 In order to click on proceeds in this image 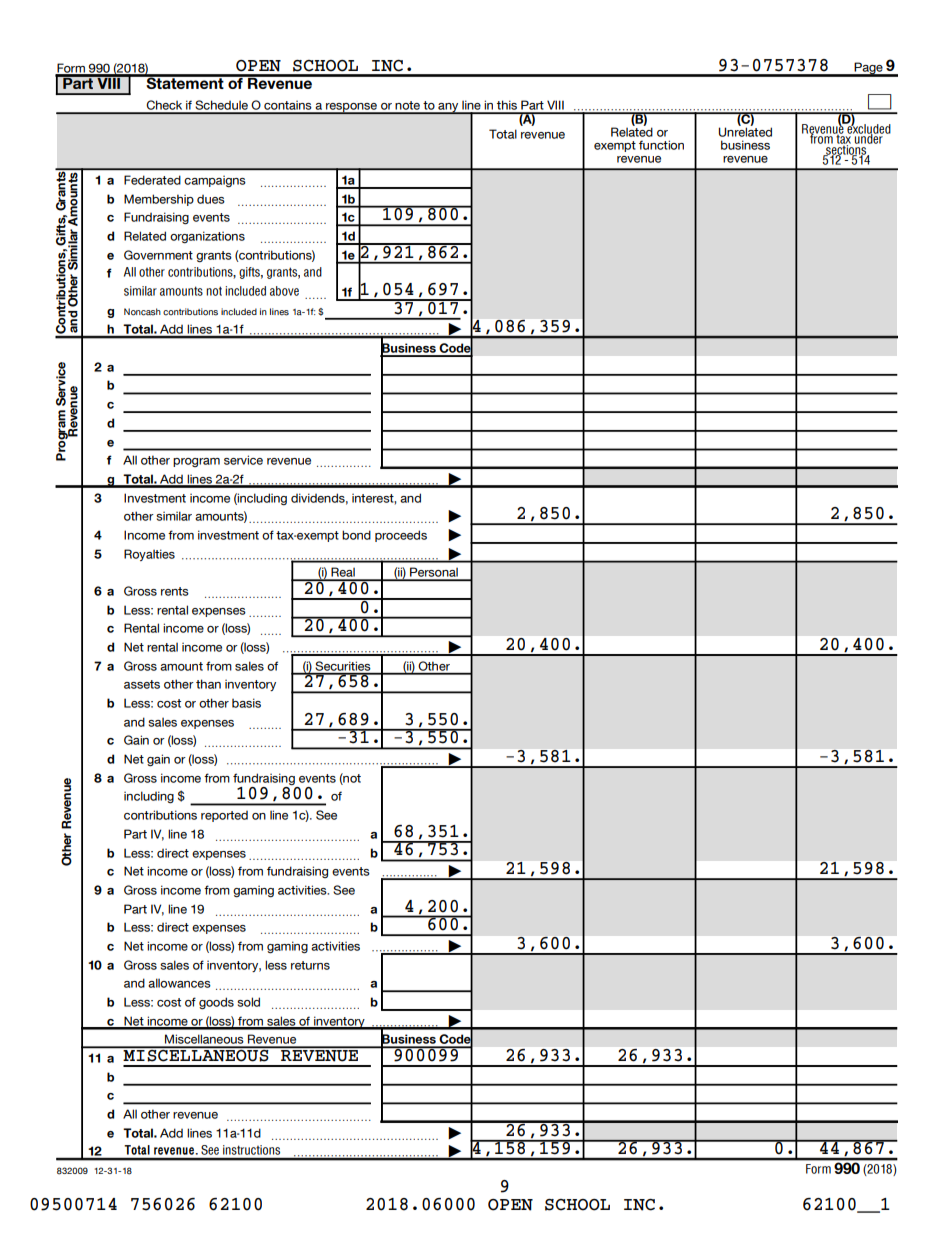, I will do `click(401, 536)`.
